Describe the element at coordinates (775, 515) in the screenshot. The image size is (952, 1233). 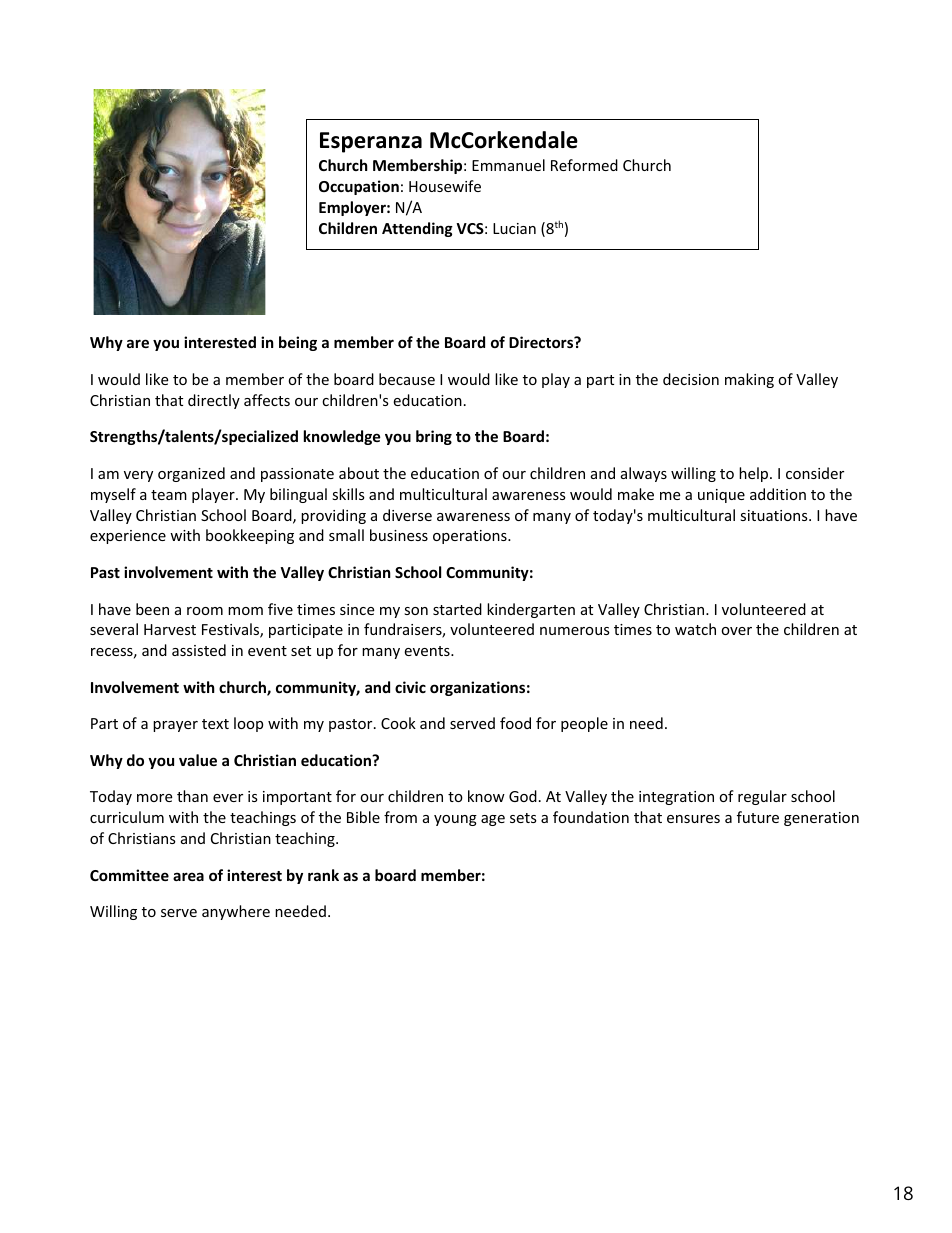
I see `situations` at that location.
